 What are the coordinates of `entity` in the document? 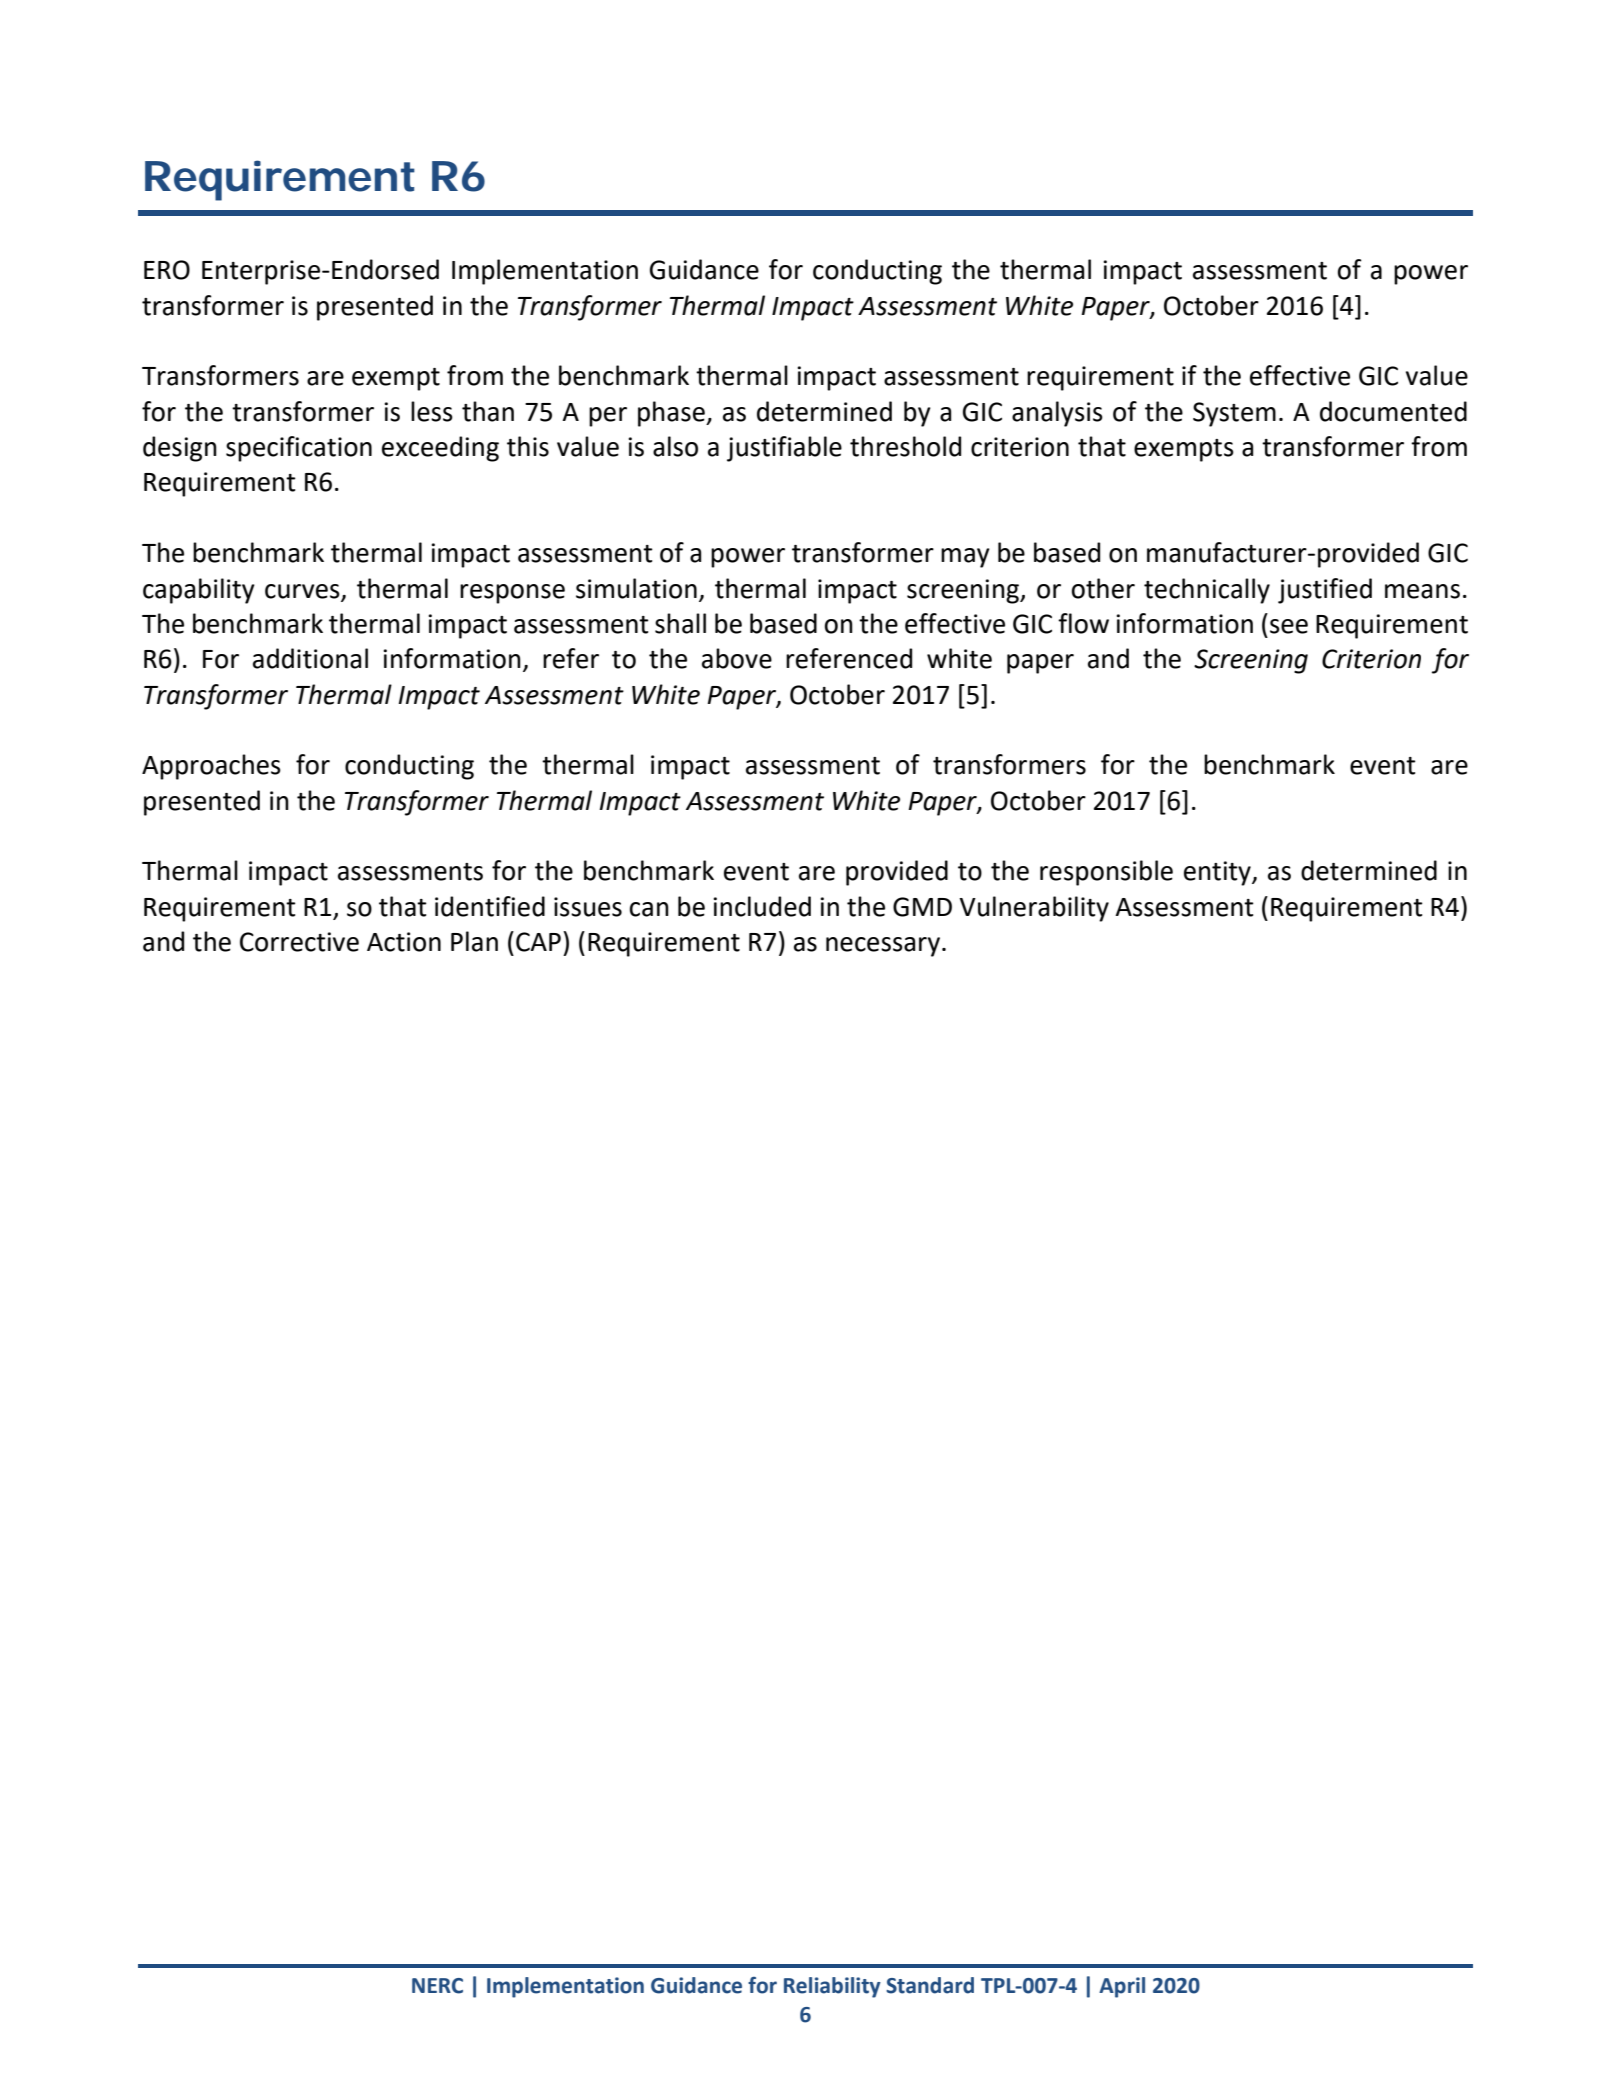 It's located at (1218, 873).
